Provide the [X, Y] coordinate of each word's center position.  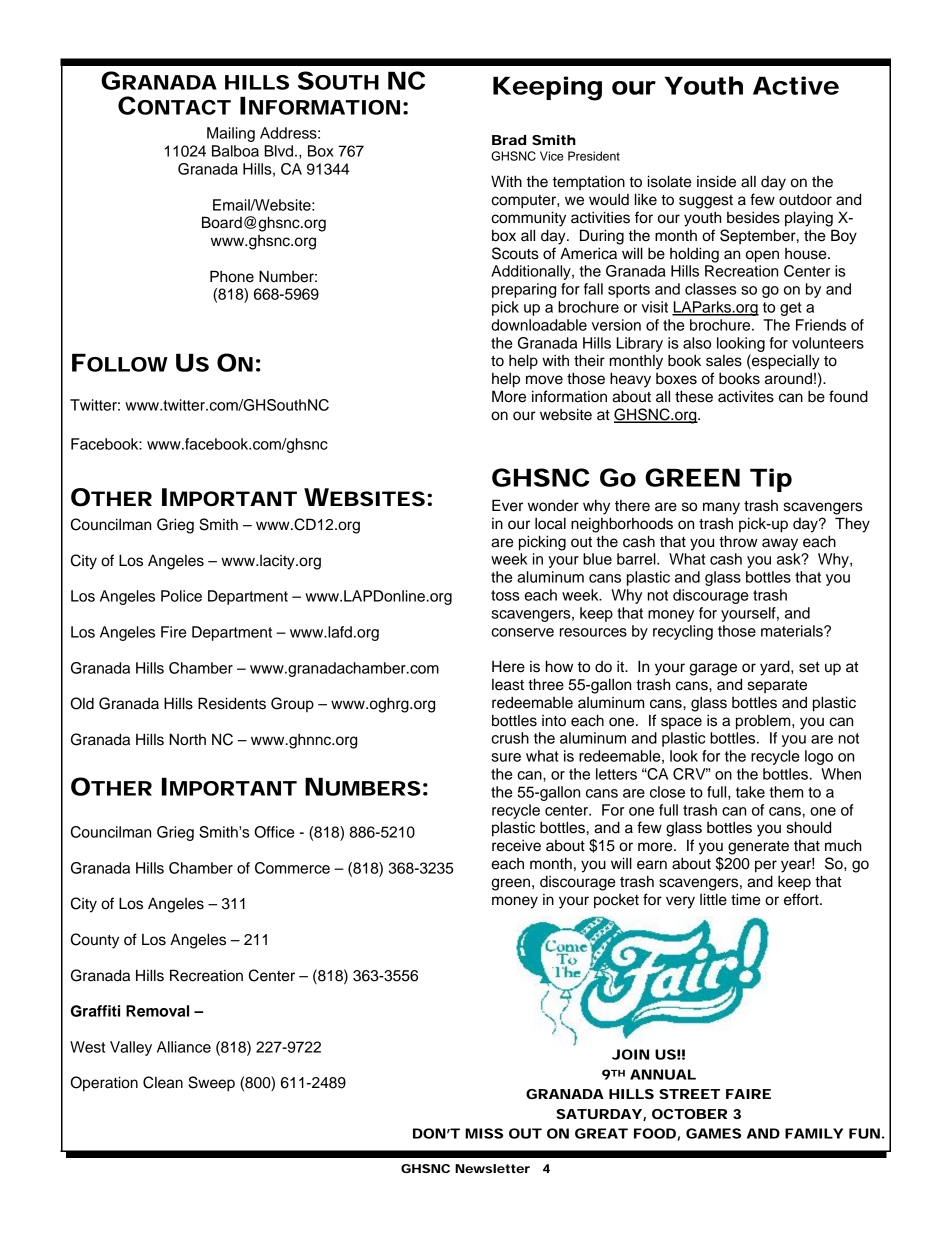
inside [716, 181]
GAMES [713, 1133]
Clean [163, 1082]
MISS [484, 1133]
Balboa [235, 151]
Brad [509, 140]
